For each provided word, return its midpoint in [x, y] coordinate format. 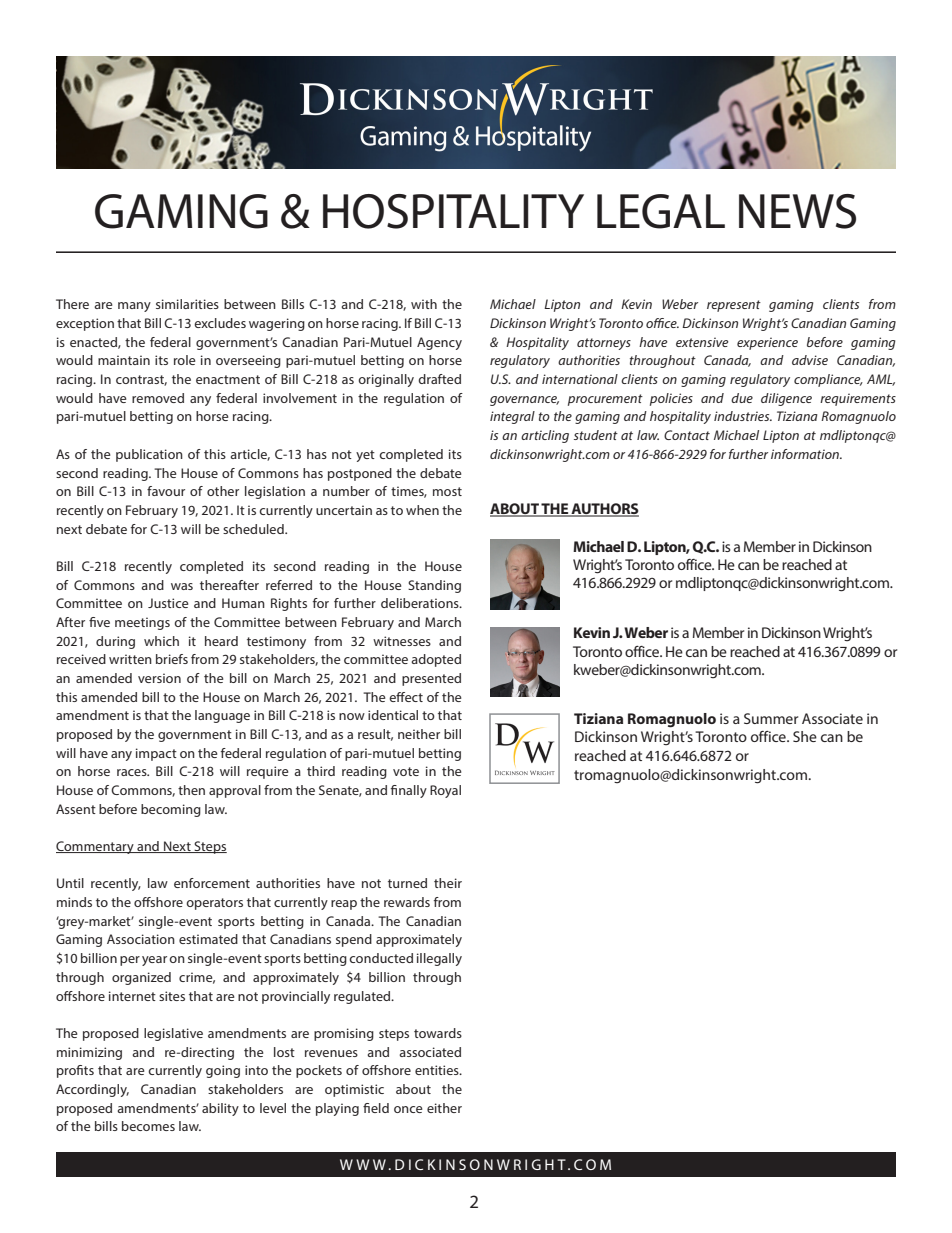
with [424, 304]
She [805, 736]
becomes [148, 1126]
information [806, 454]
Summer [771, 718]
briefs [172, 659]
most [447, 491]
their [448, 883]
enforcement [212, 883]
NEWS [797, 211]
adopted [436, 660]
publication [149, 455]
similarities [187, 304]
